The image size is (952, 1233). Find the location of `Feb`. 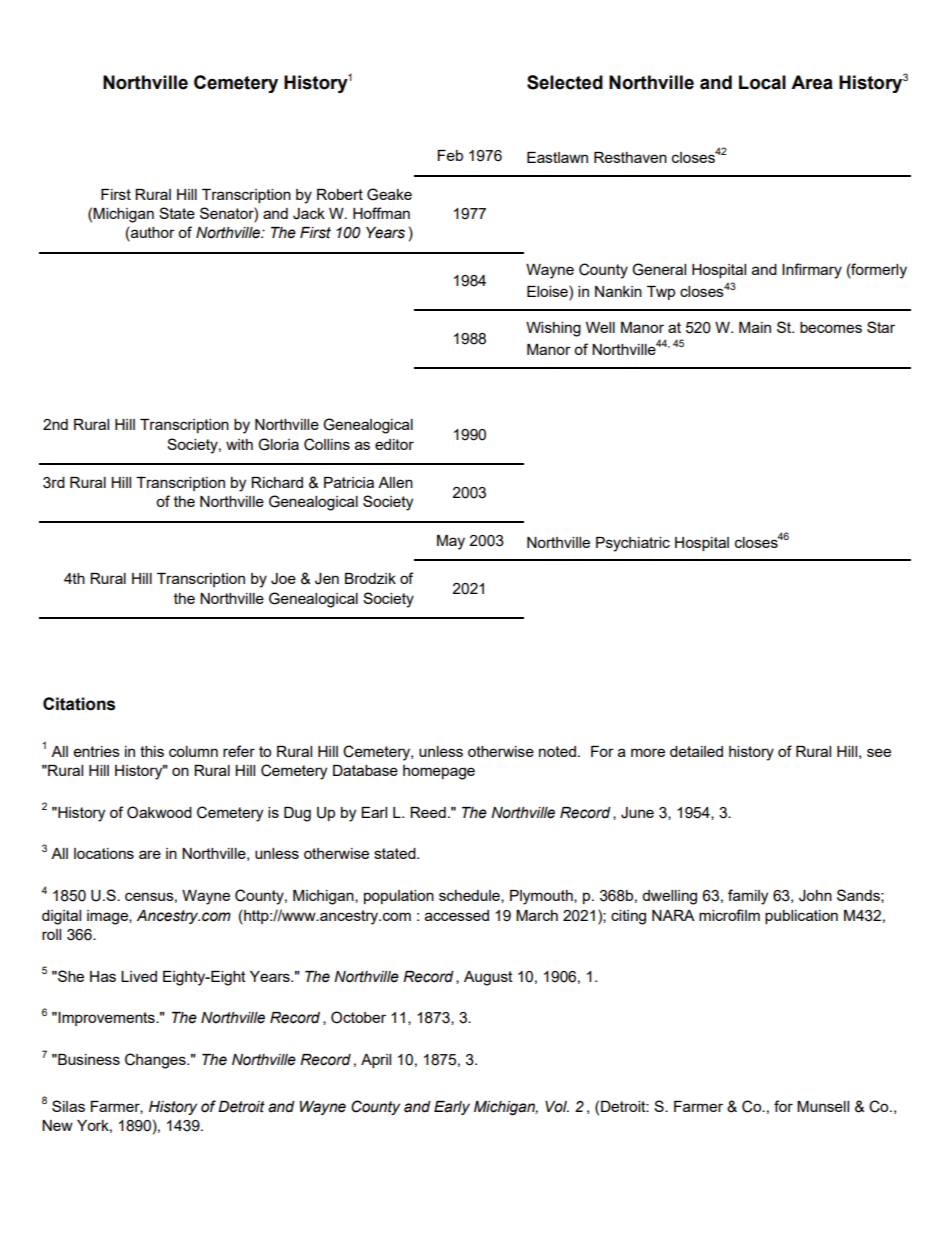

Feb is located at coordinates (450, 155).
